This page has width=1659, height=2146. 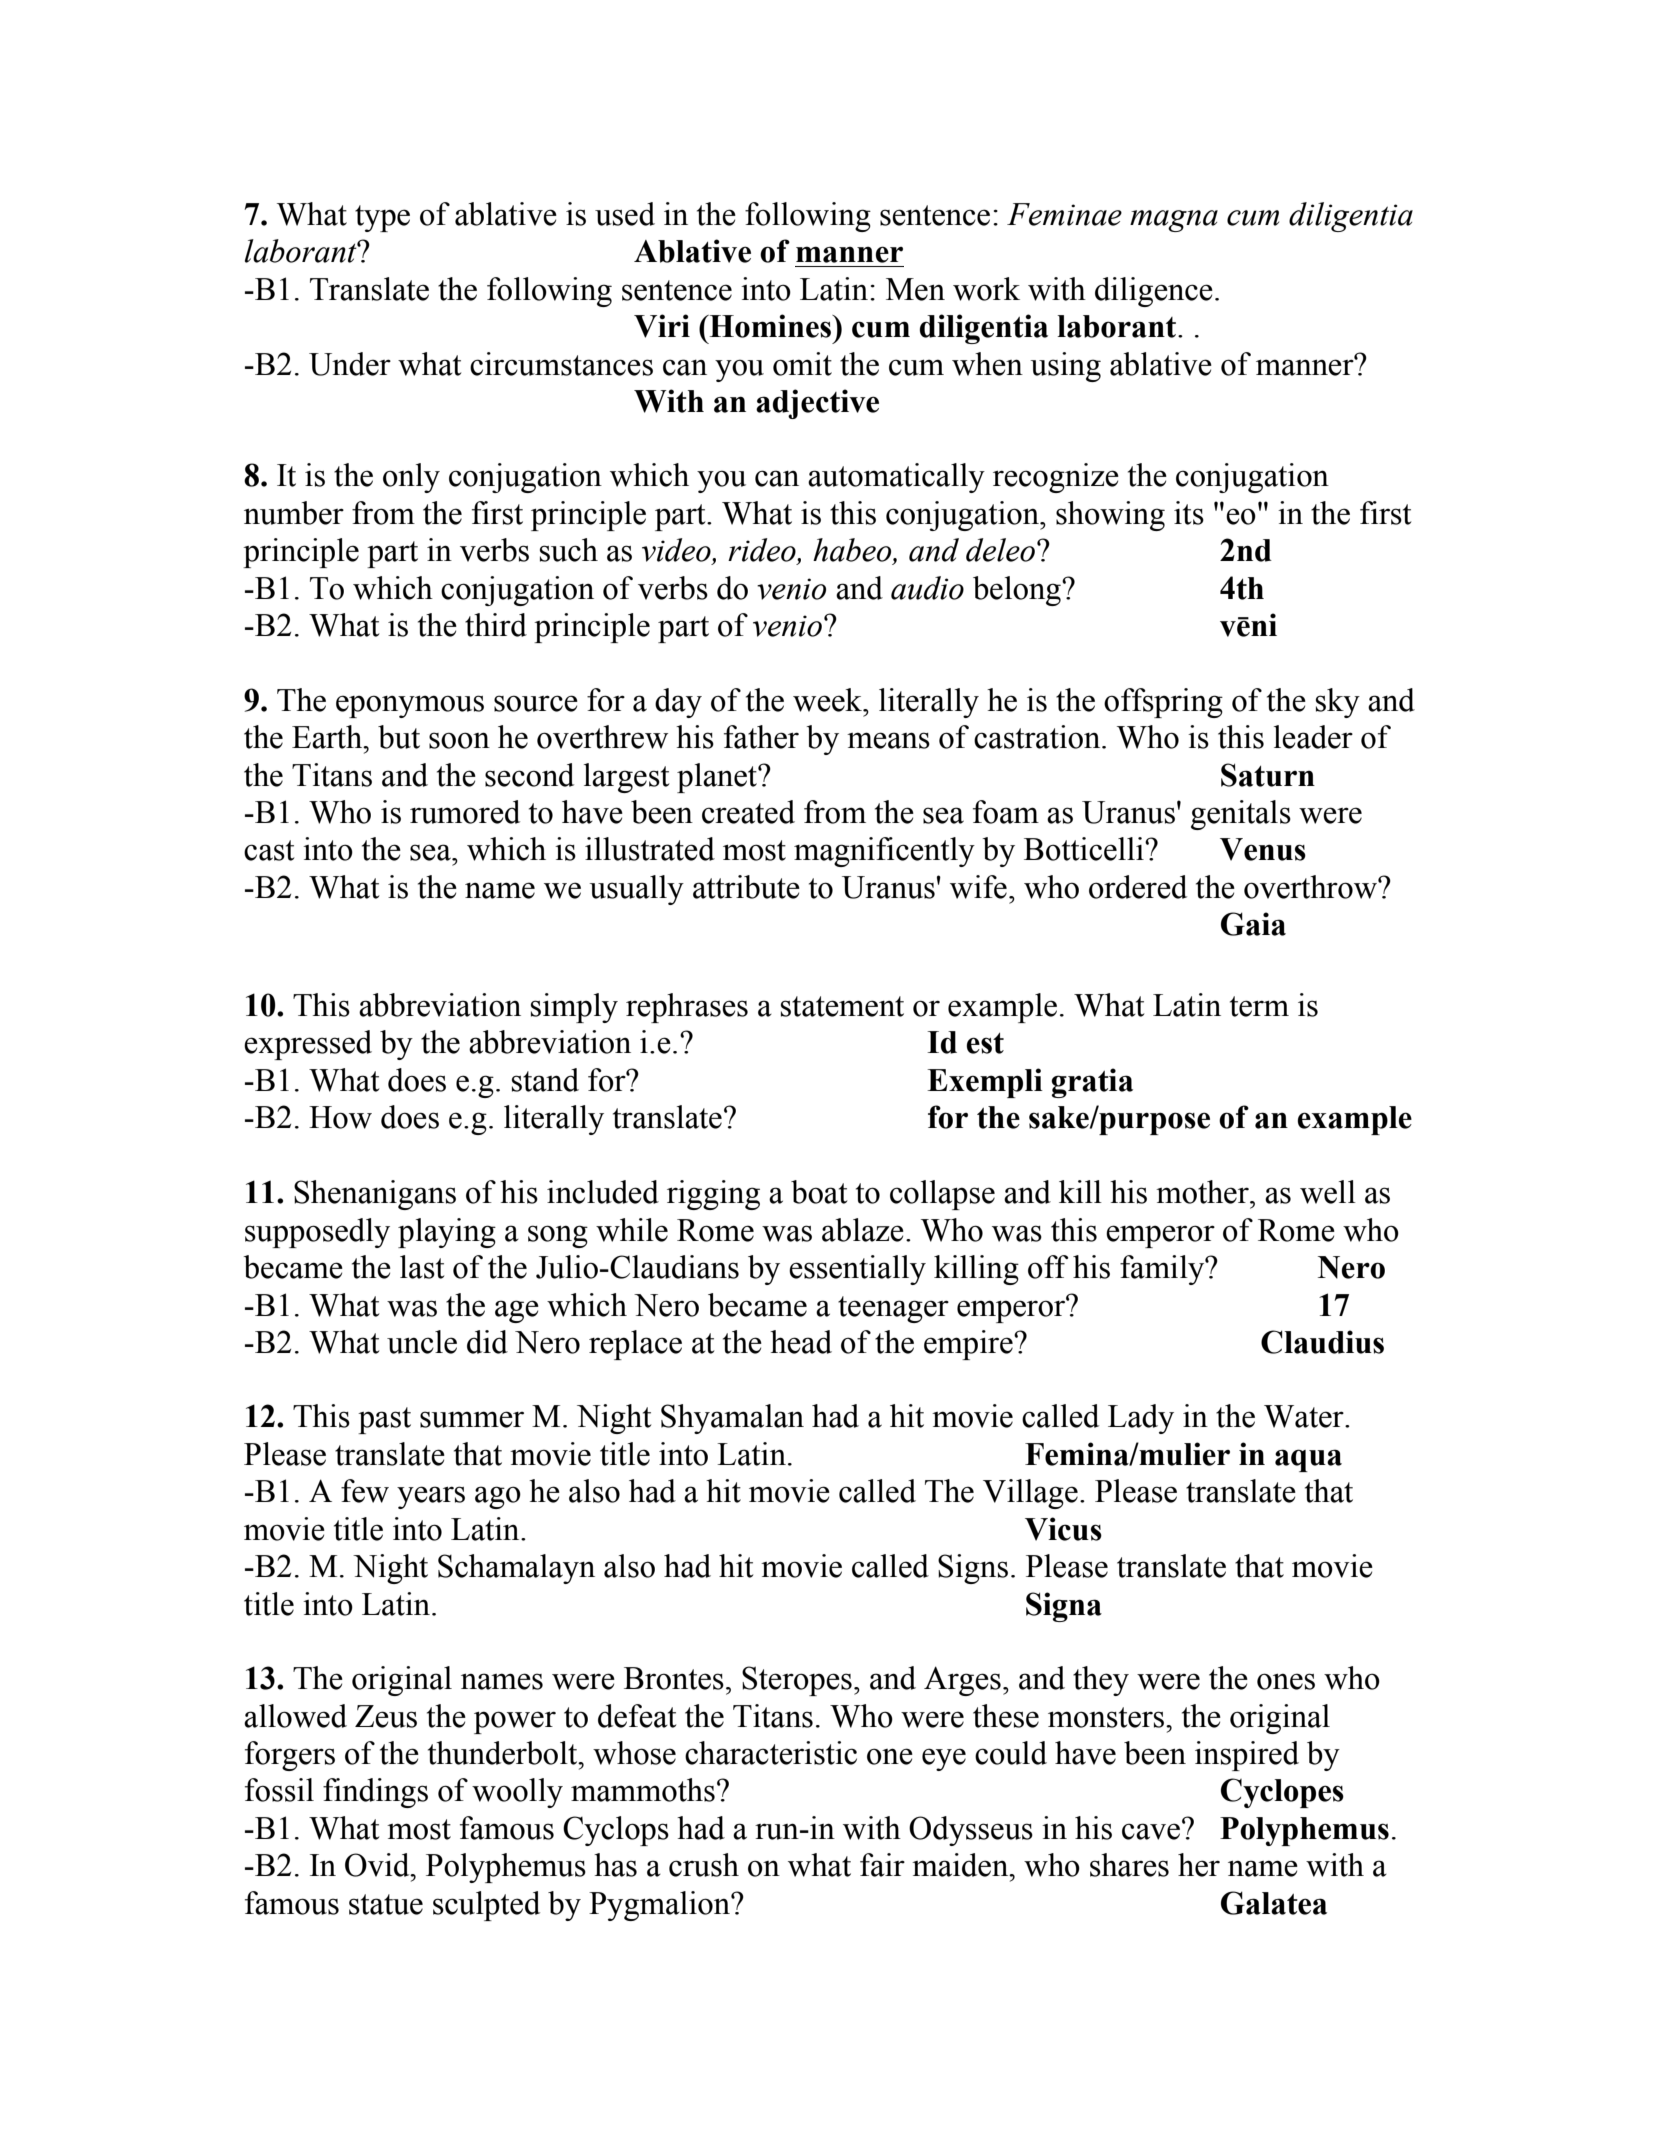 What do you see at coordinates (1241, 815) in the page?
I see `genitals` at bounding box center [1241, 815].
